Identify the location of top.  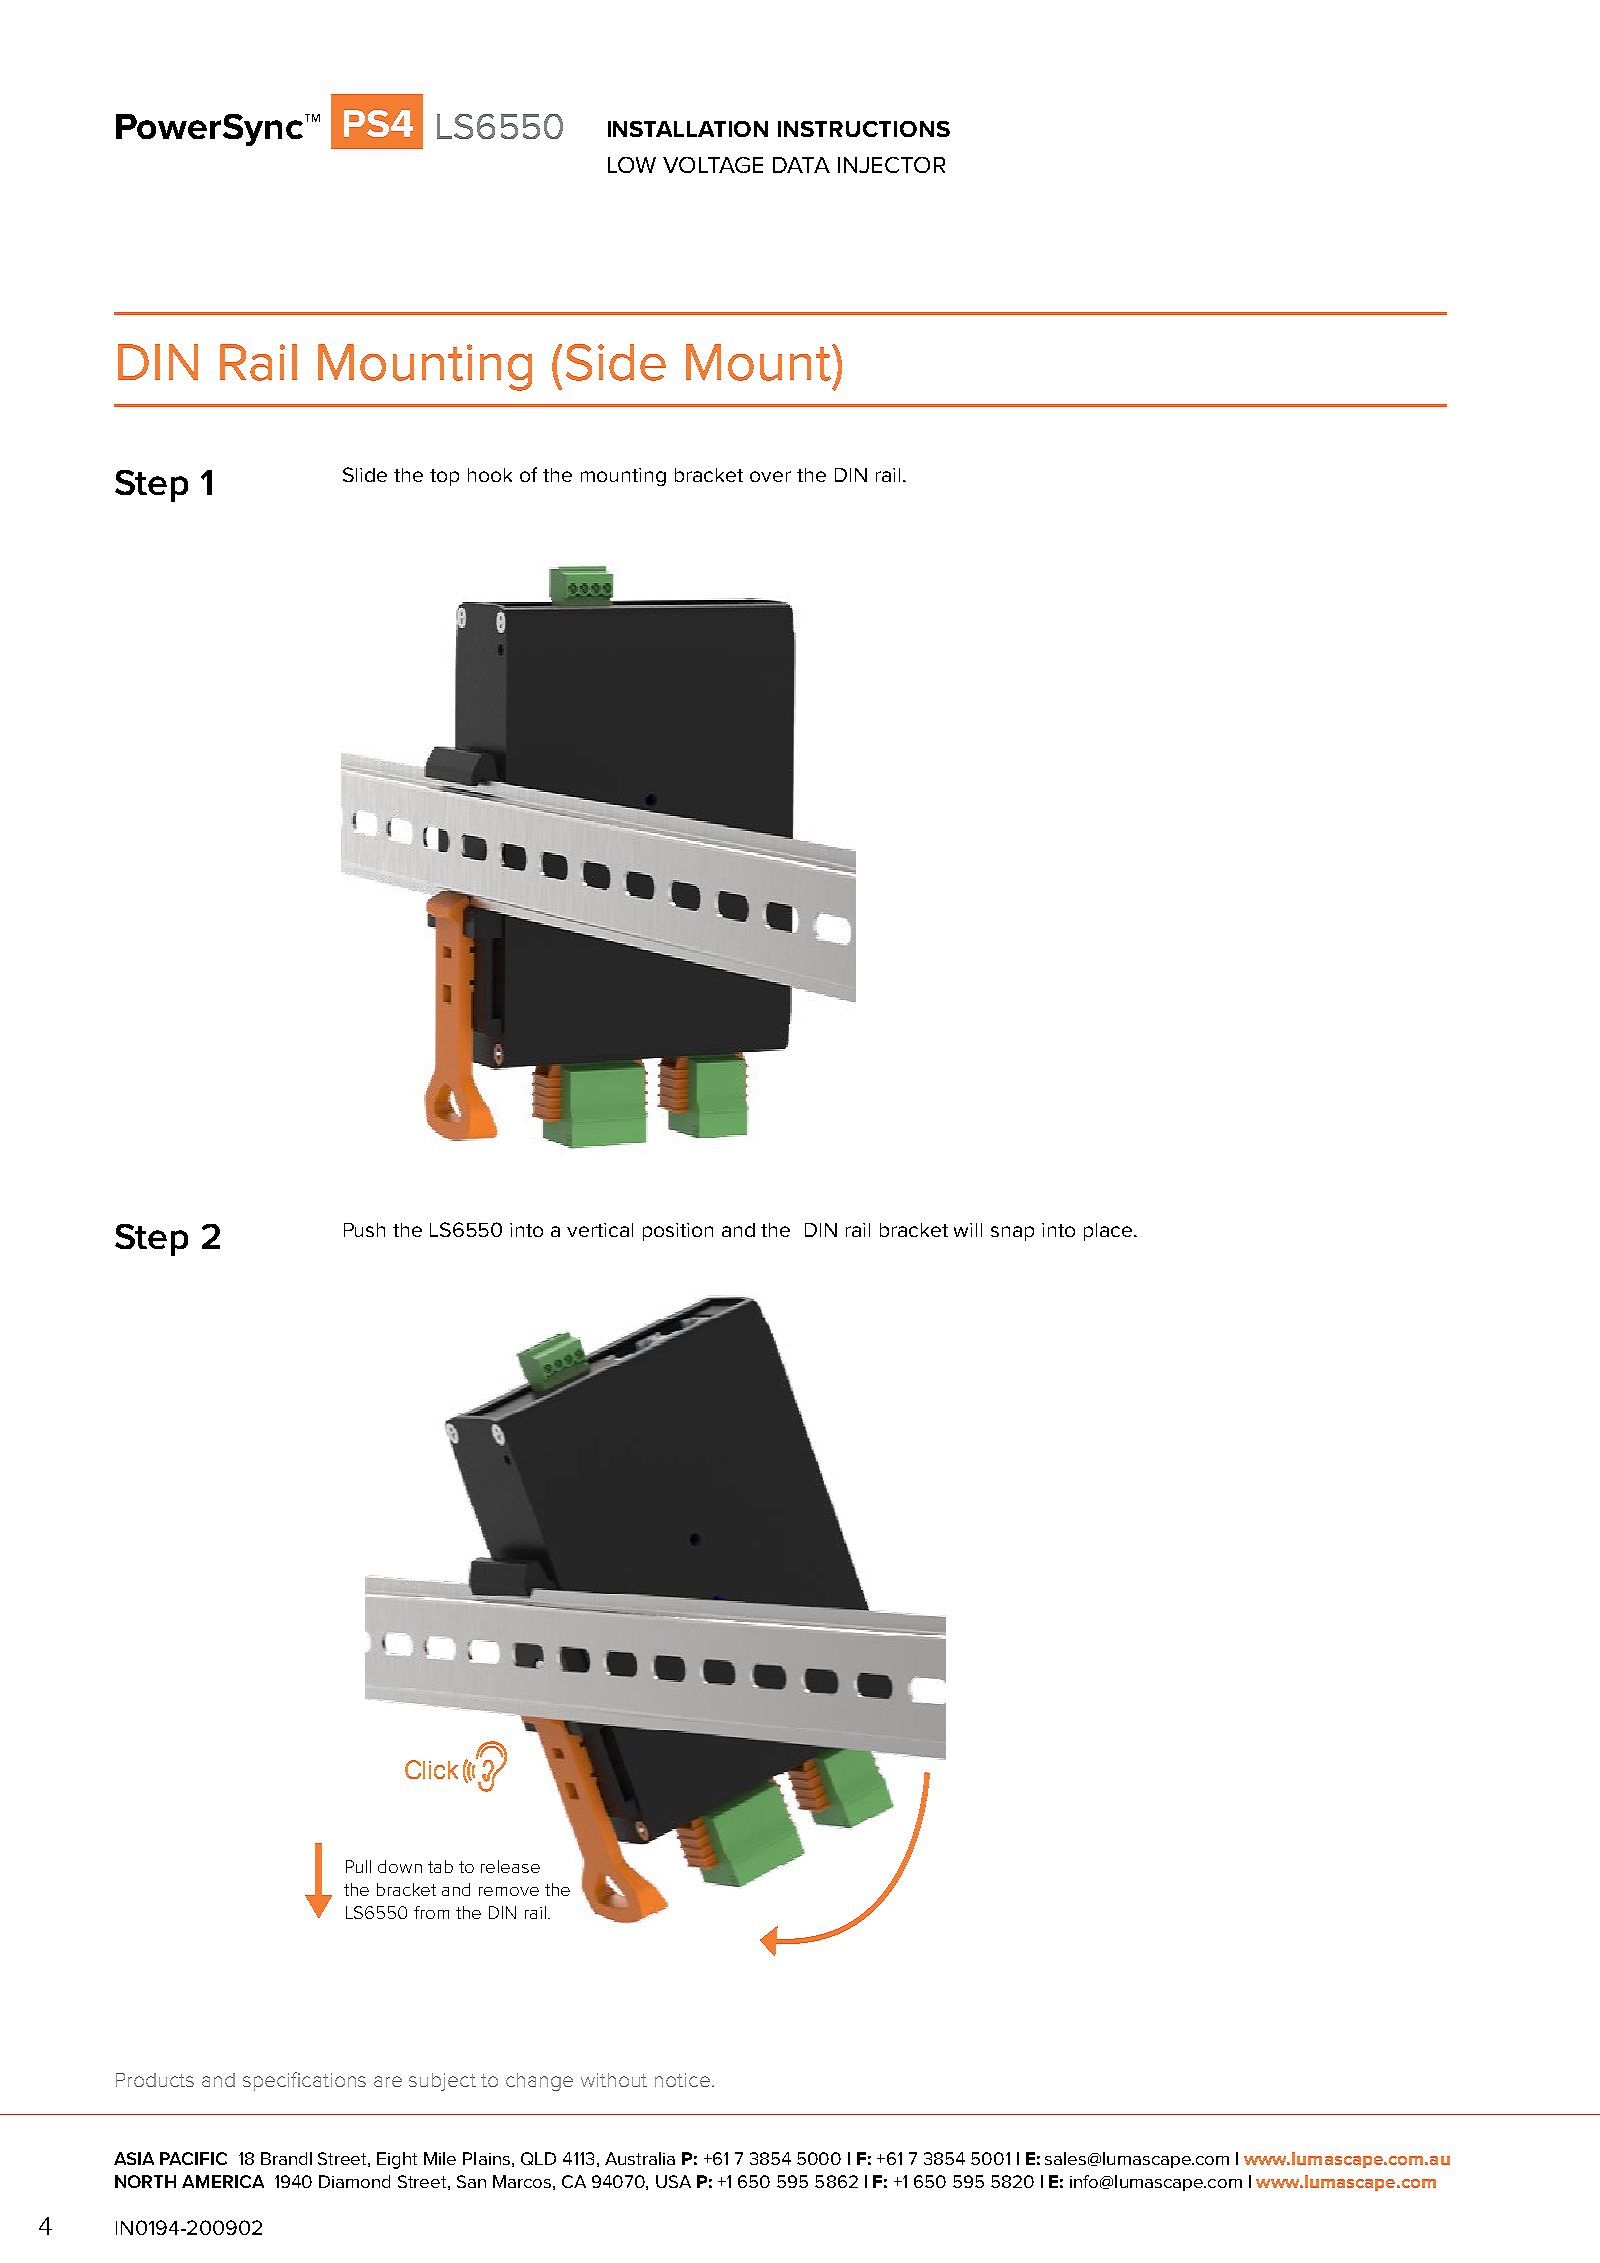
(444, 477).
